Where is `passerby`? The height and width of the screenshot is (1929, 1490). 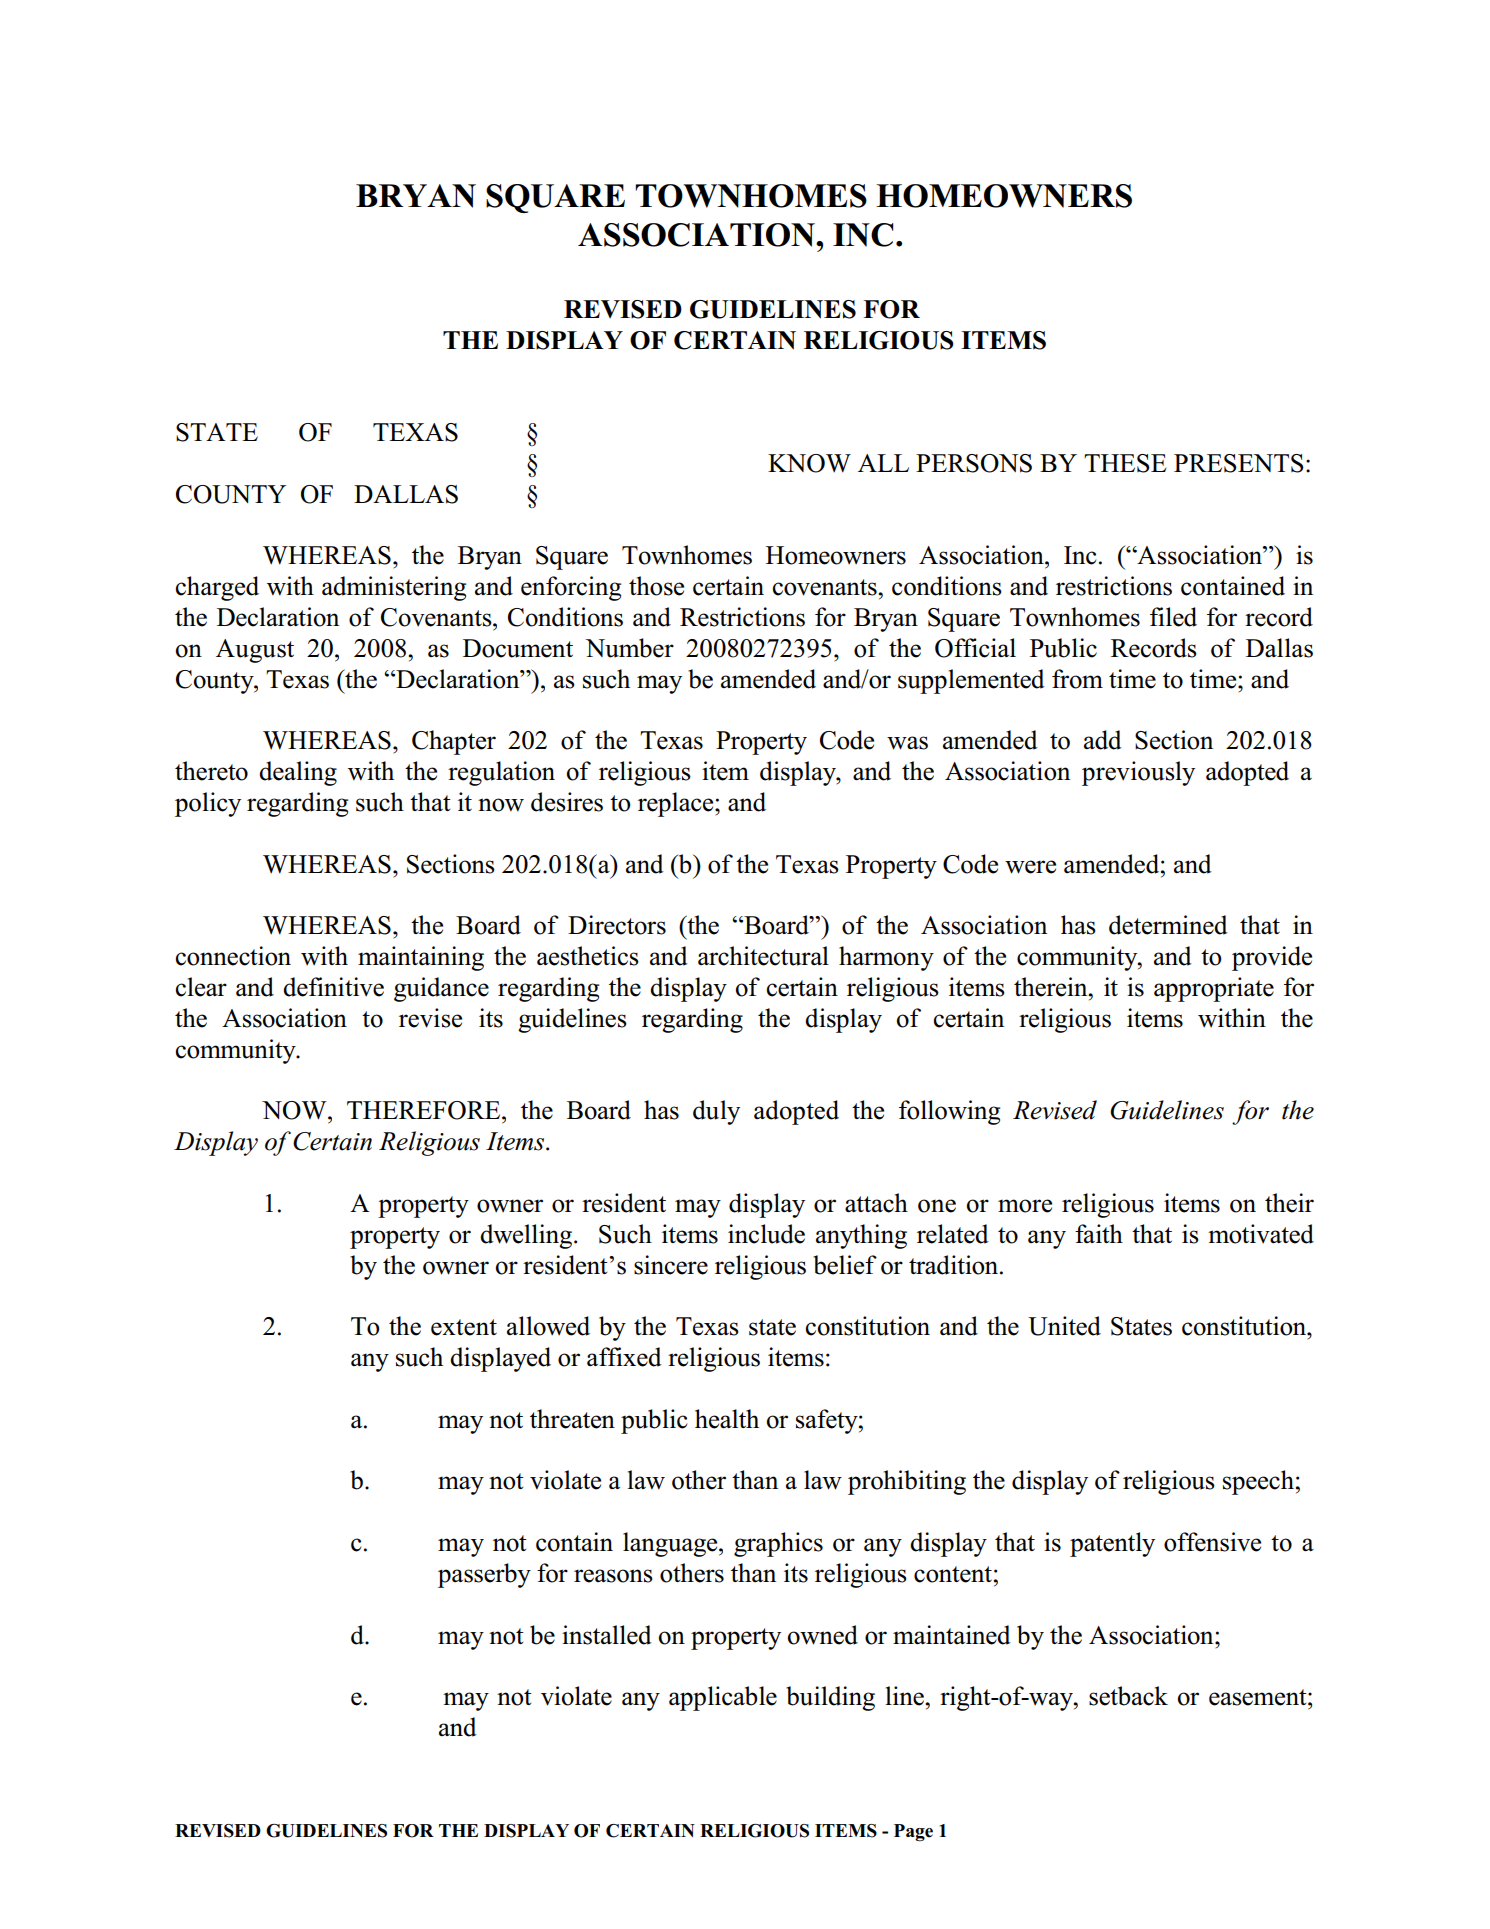 passerby is located at coordinates (484, 1575).
